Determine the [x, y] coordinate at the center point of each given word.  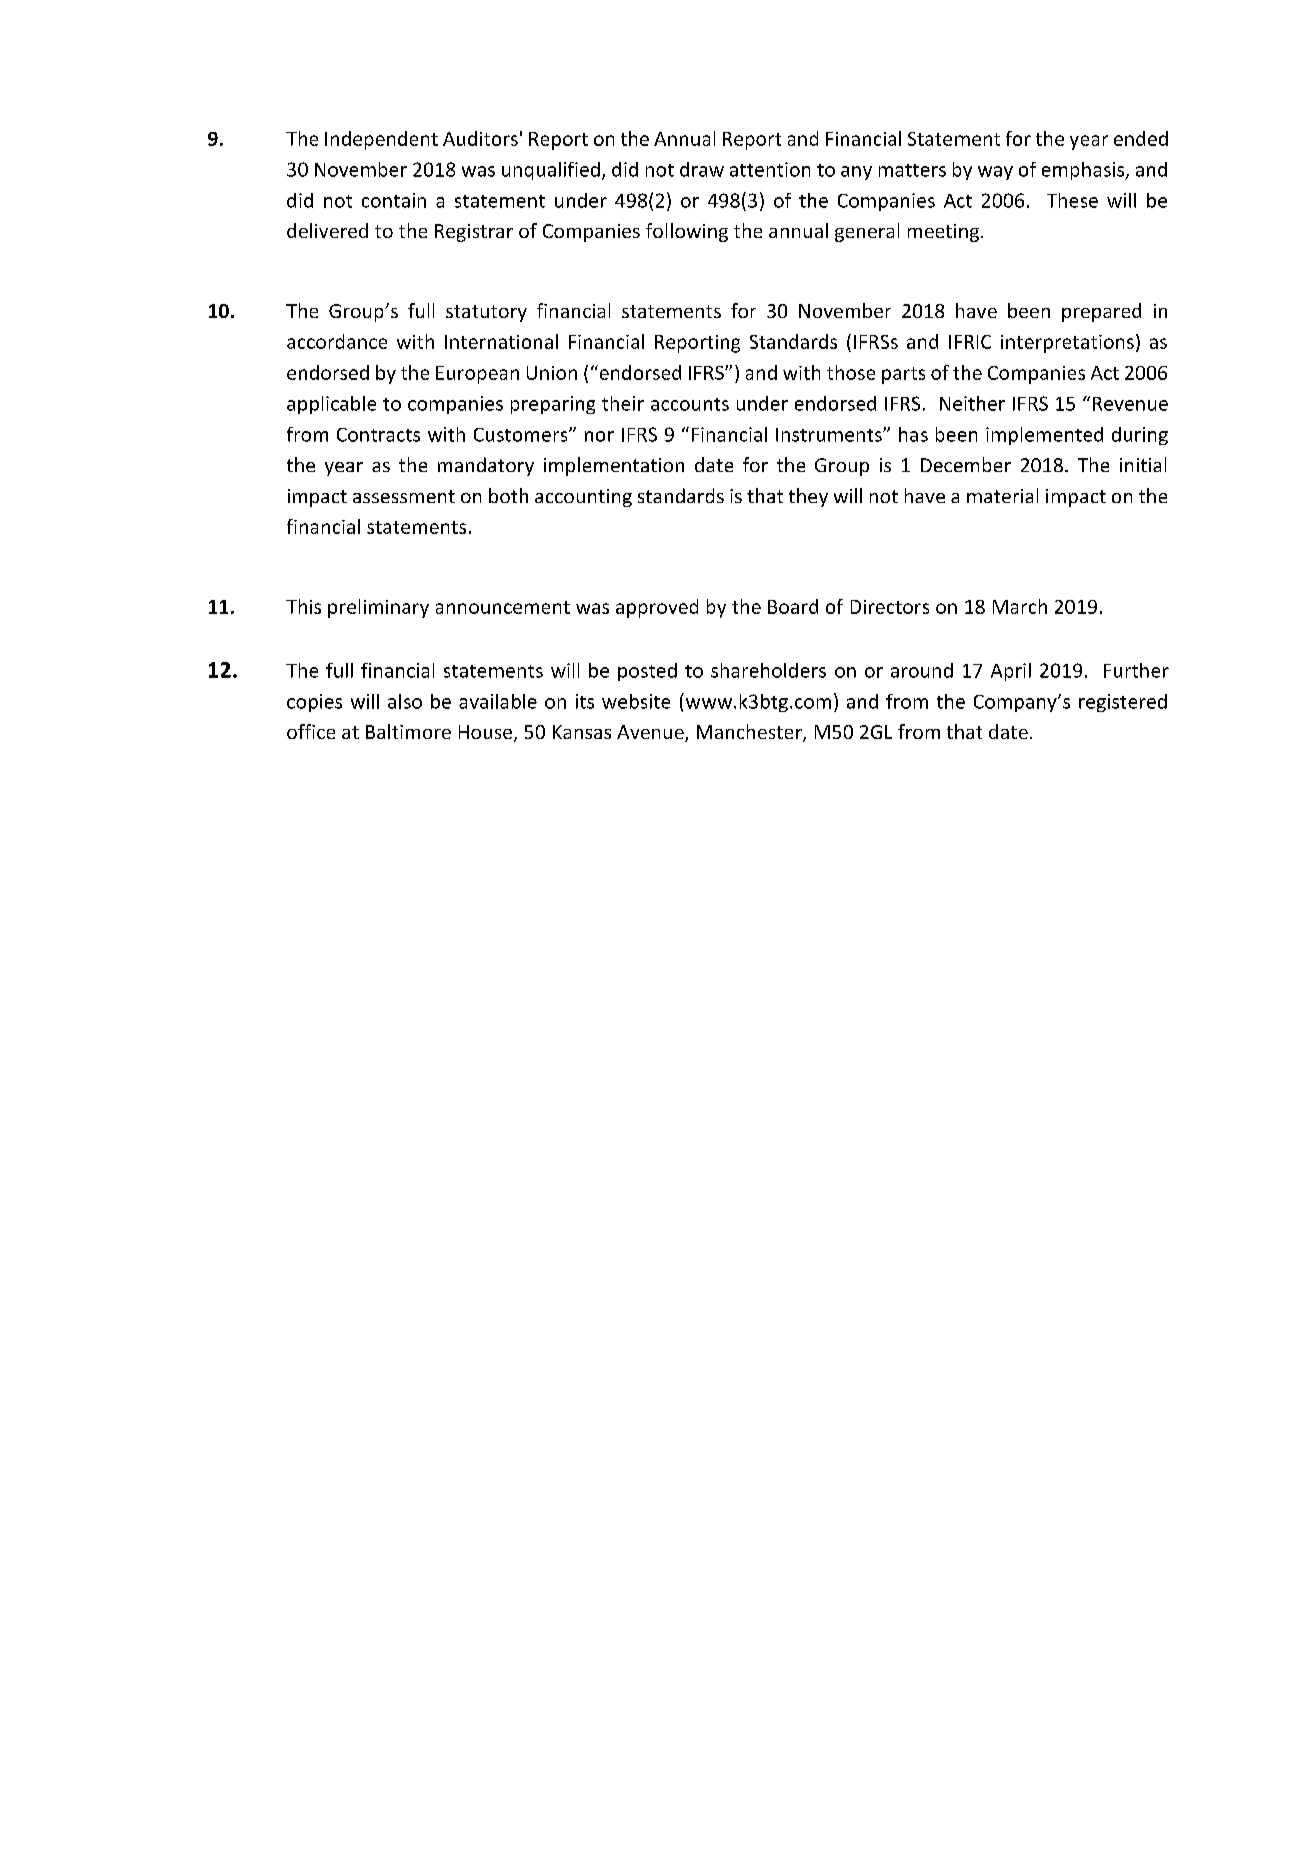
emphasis [1084, 171]
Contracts [378, 435]
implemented [1044, 436]
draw [702, 169]
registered [1123, 703]
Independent [381, 140]
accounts [690, 404]
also [405, 701]
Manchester [750, 733]
